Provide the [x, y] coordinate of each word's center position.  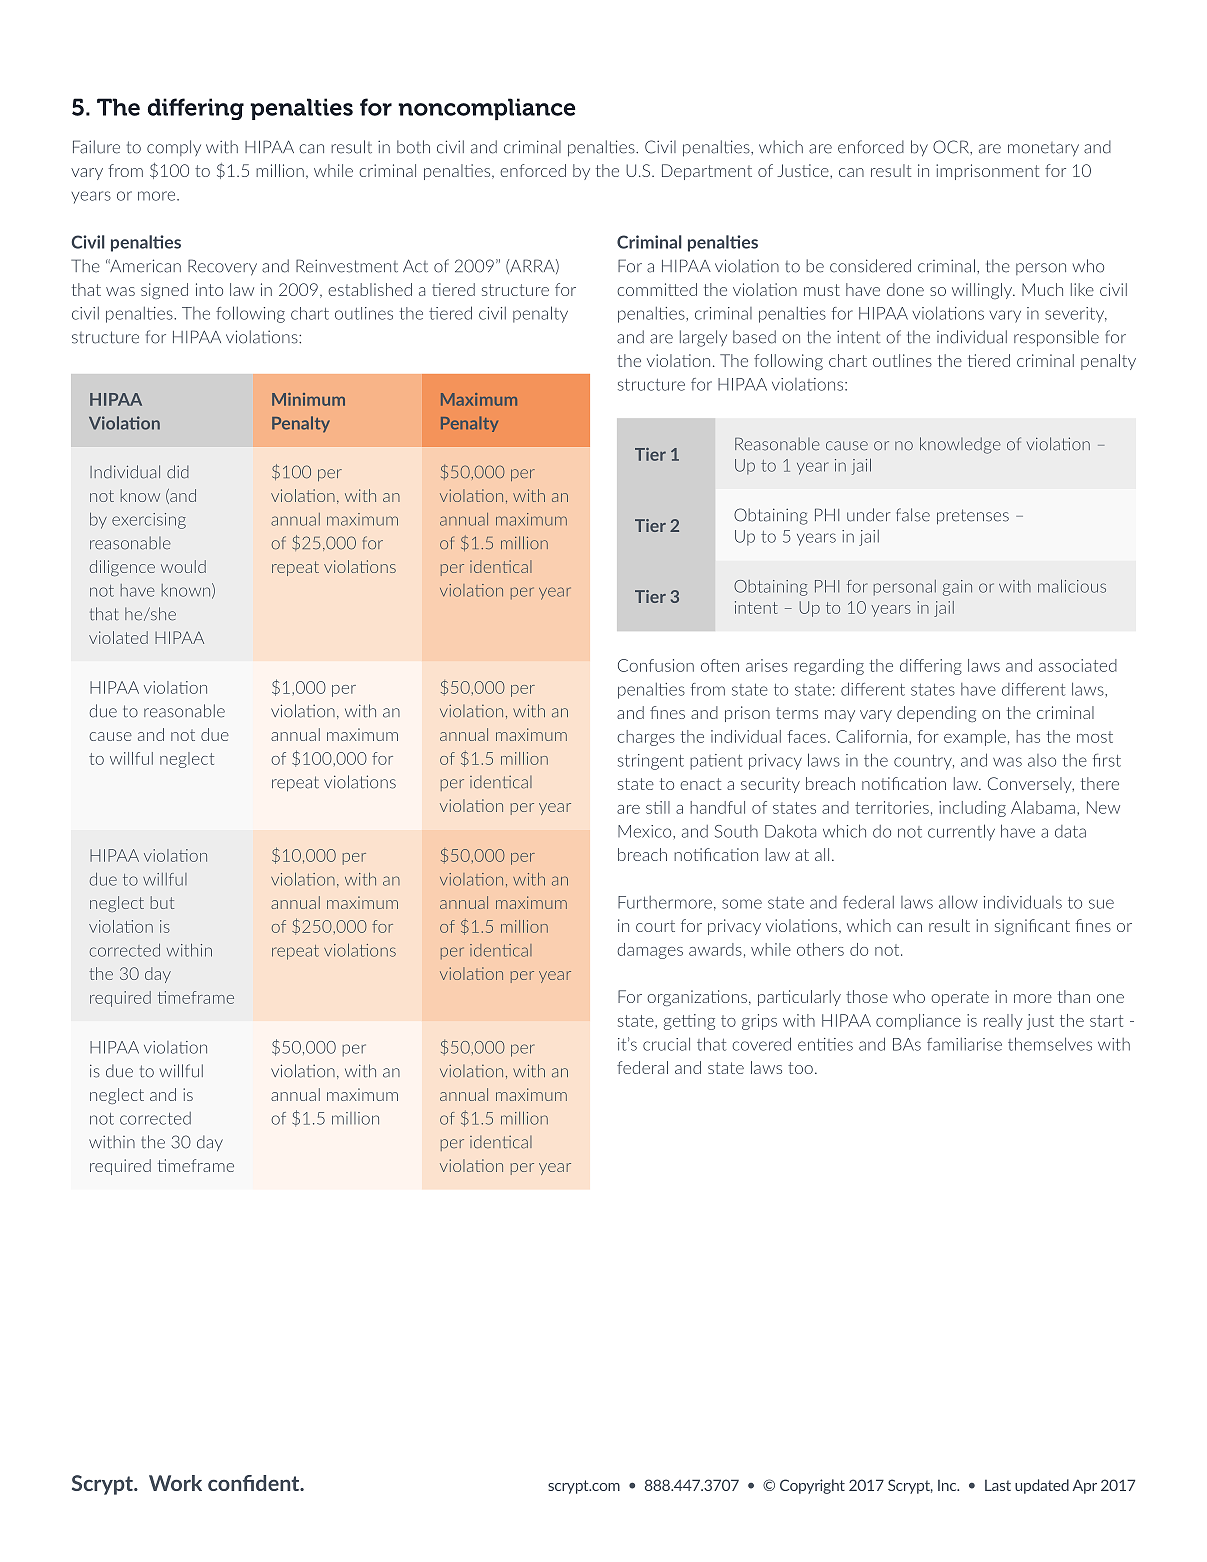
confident [255, 1483]
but [162, 902]
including [972, 809]
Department [707, 172]
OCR [952, 147]
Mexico [646, 831]
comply [174, 148]
